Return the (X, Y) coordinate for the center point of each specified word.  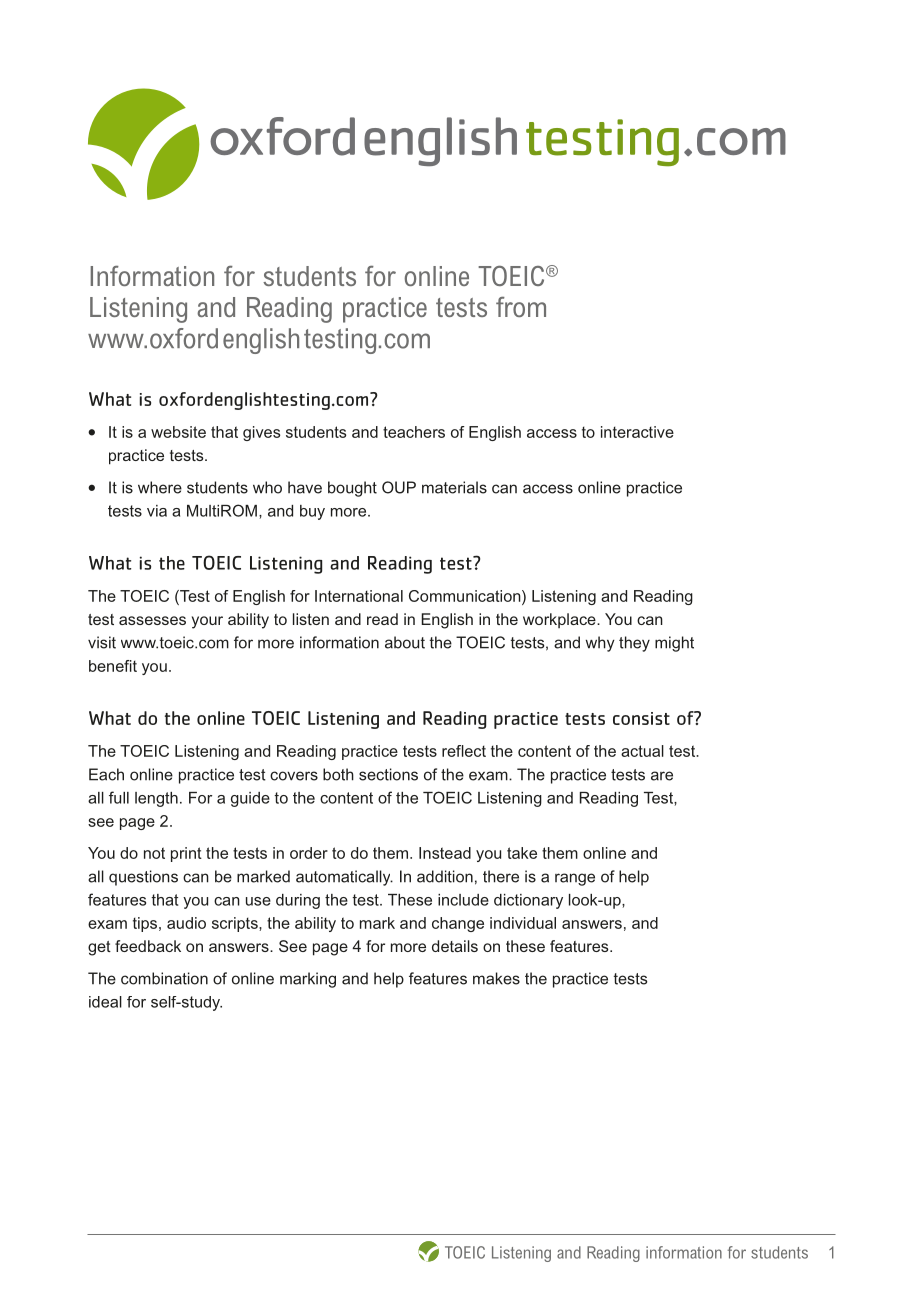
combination (164, 978)
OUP (399, 487)
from (521, 306)
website (178, 432)
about (405, 642)
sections (388, 774)
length (156, 799)
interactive (637, 432)
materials (454, 487)
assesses (152, 620)
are (662, 776)
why (600, 644)
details (455, 946)
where (160, 487)
